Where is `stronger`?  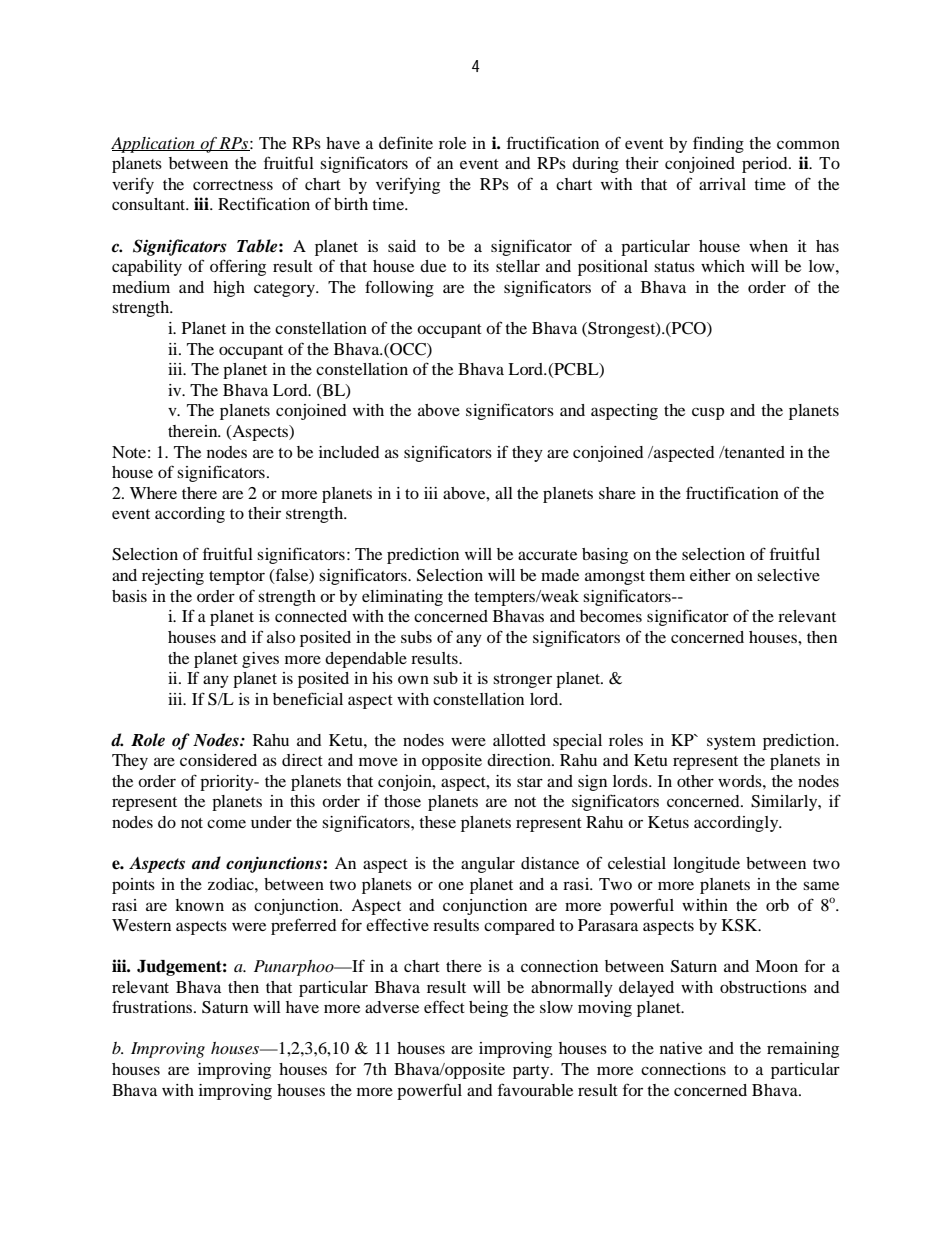
stronger is located at coordinates (522, 681).
